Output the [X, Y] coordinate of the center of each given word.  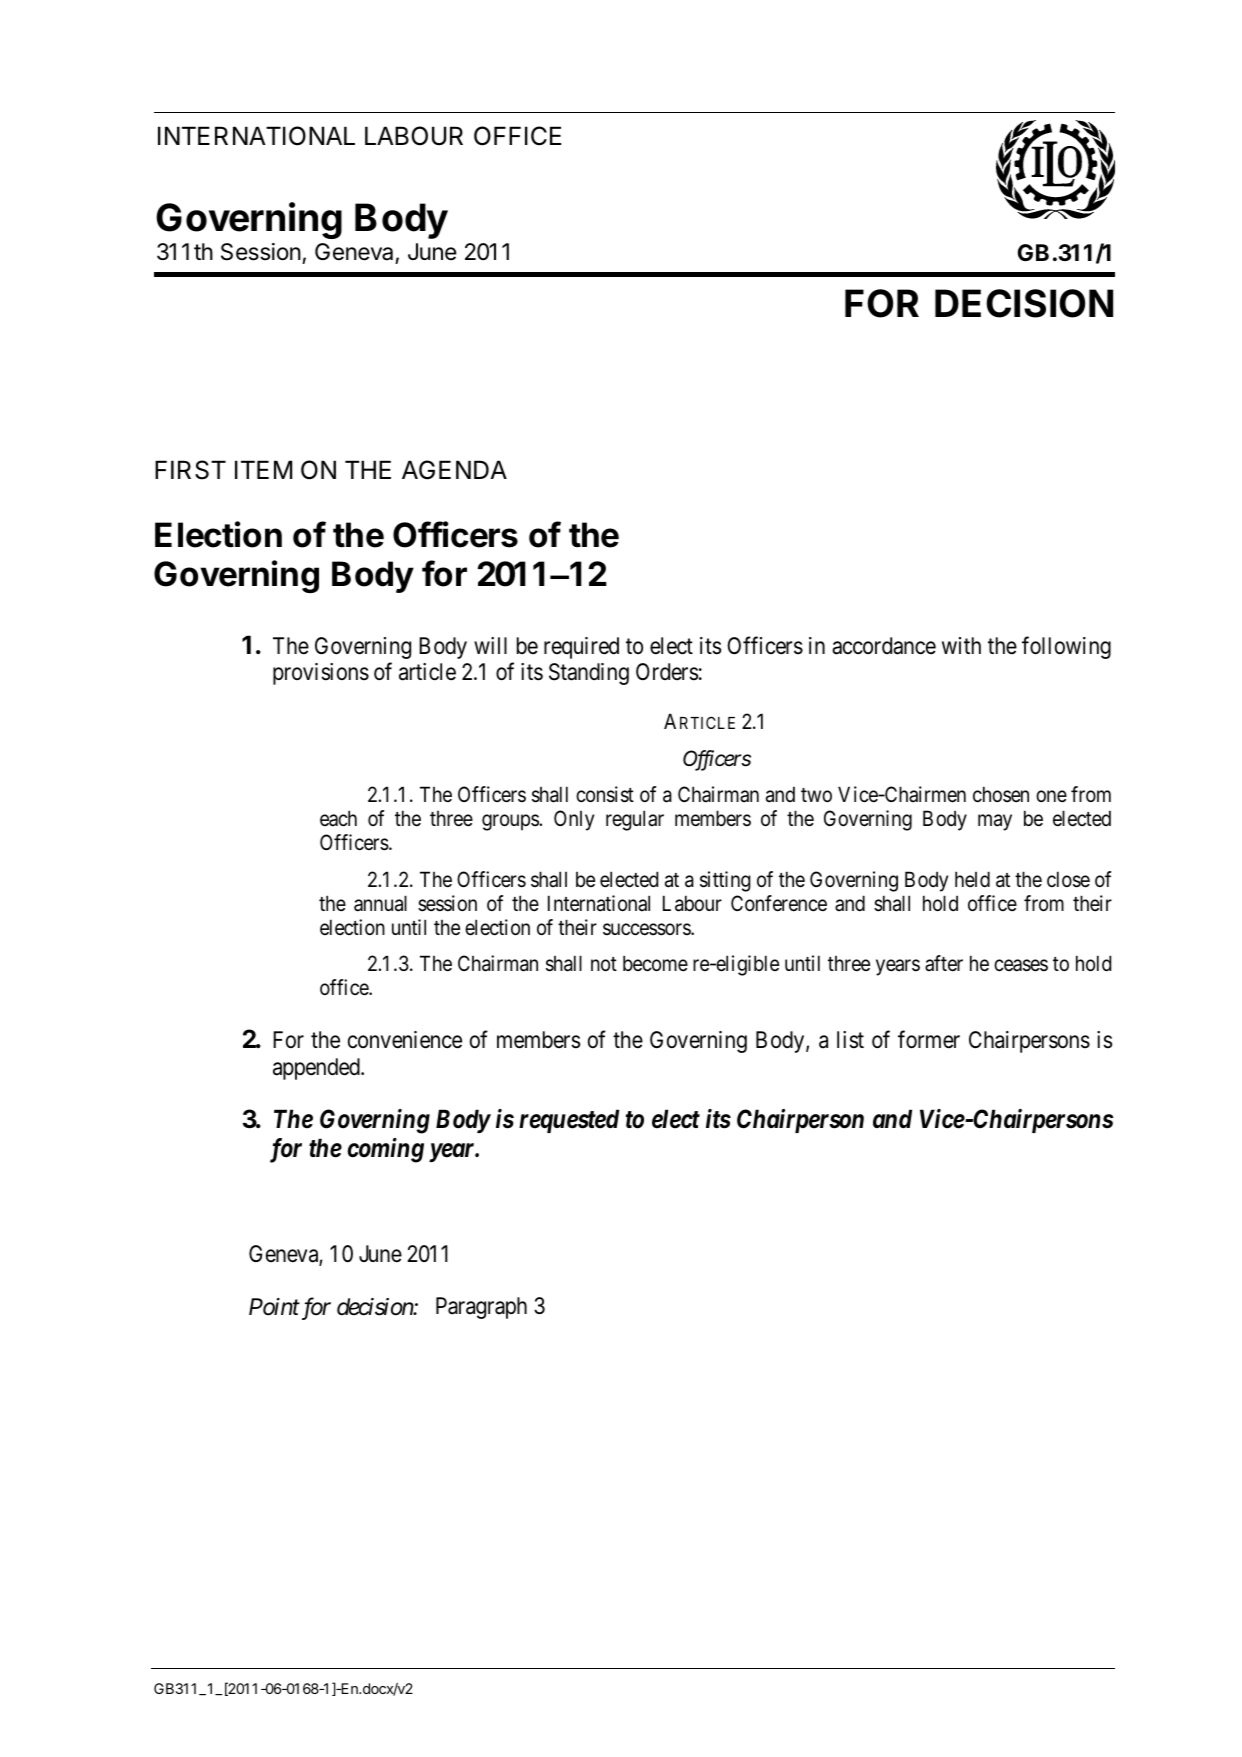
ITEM [263, 469]
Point [274, 1307]
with [961, 645]
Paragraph [481, 1308]
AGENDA [454, 470]
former [929, 1040]
